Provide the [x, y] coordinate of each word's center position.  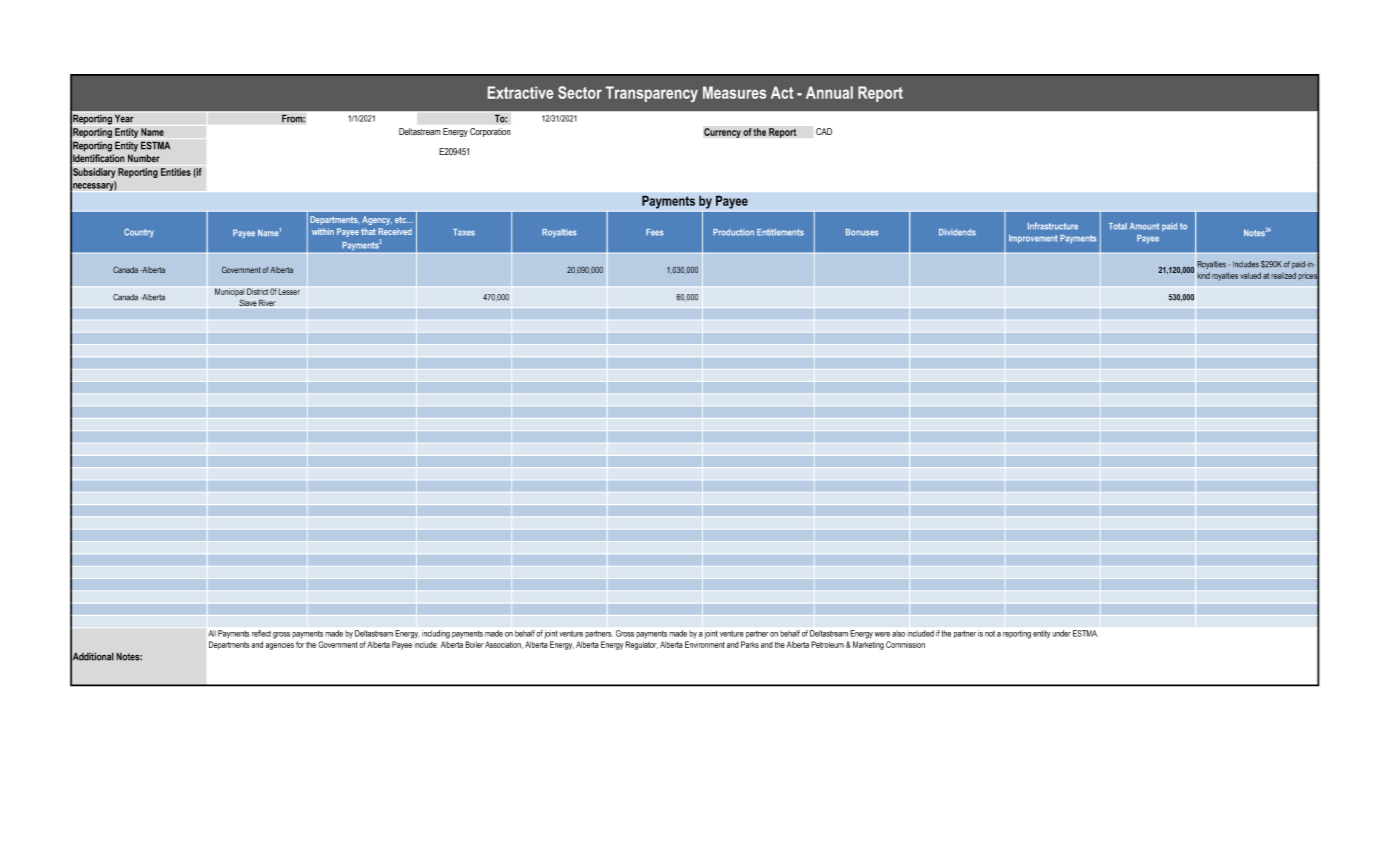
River [267, 303]
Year [124, 118]
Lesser [289, 292]
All [212, 633]
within [323, 231]
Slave [248, 303]
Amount [1144, 226]
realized [1283, 275]
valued [1250, 275]
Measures [734, 92]
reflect [261, 633]
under [1061, 633]
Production [733, 232]
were [882, 634]
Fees [654, 232]
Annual [829, 92]
